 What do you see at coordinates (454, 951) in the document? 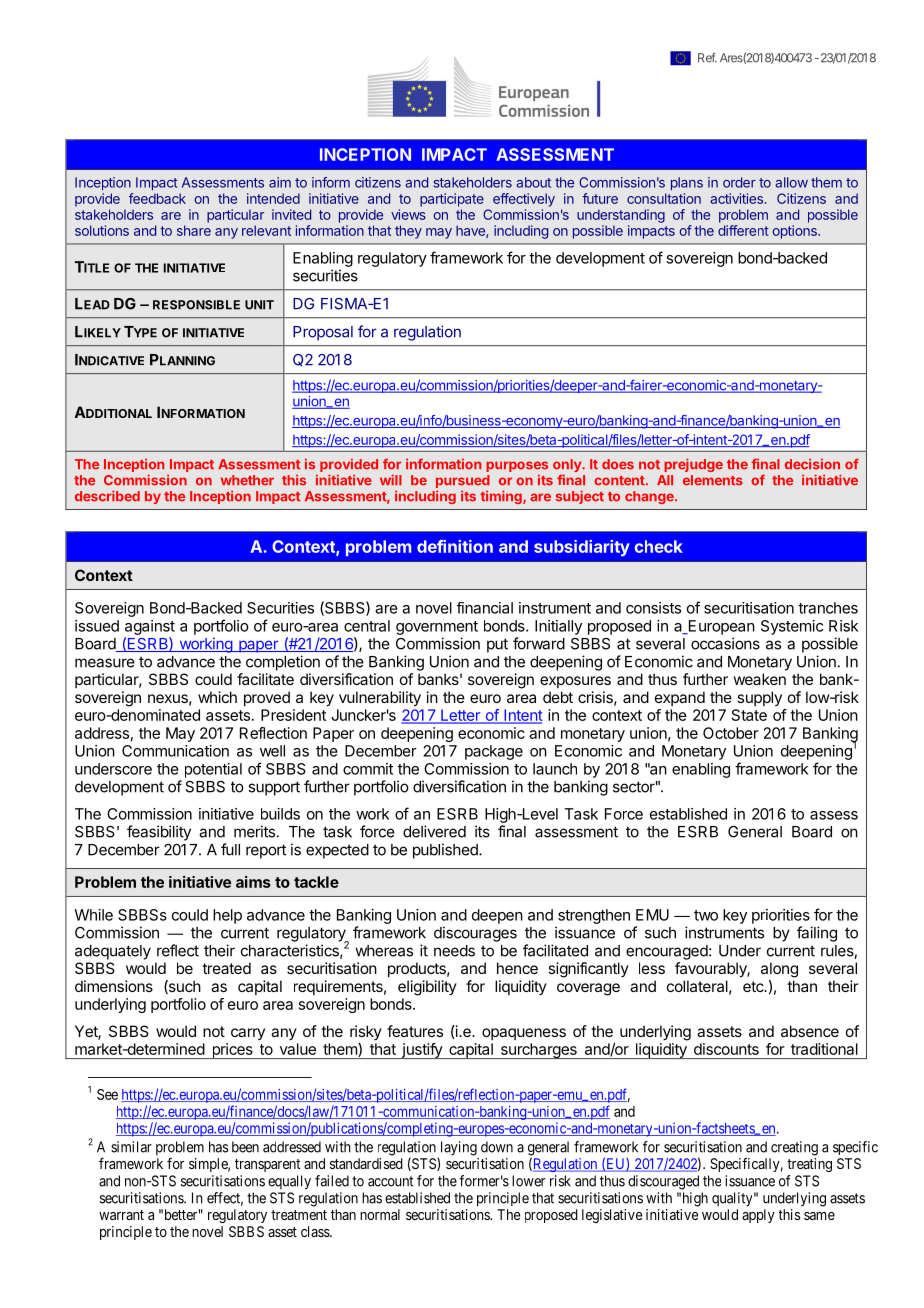
I see `needs` at bounding box center [454, 951].
